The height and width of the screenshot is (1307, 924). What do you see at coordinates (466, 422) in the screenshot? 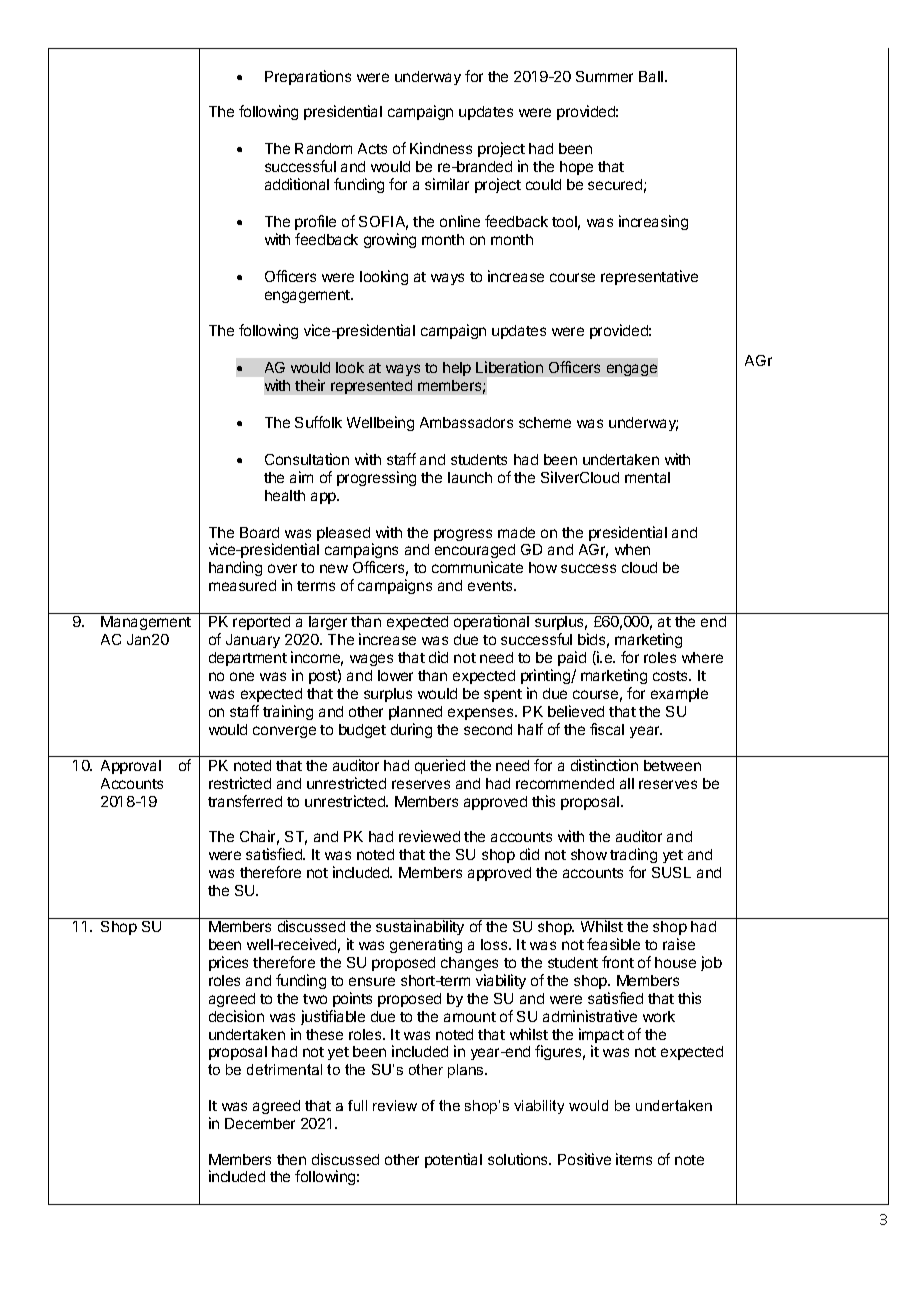
I see `Ambassadors` at bounding box center [466, 422].
